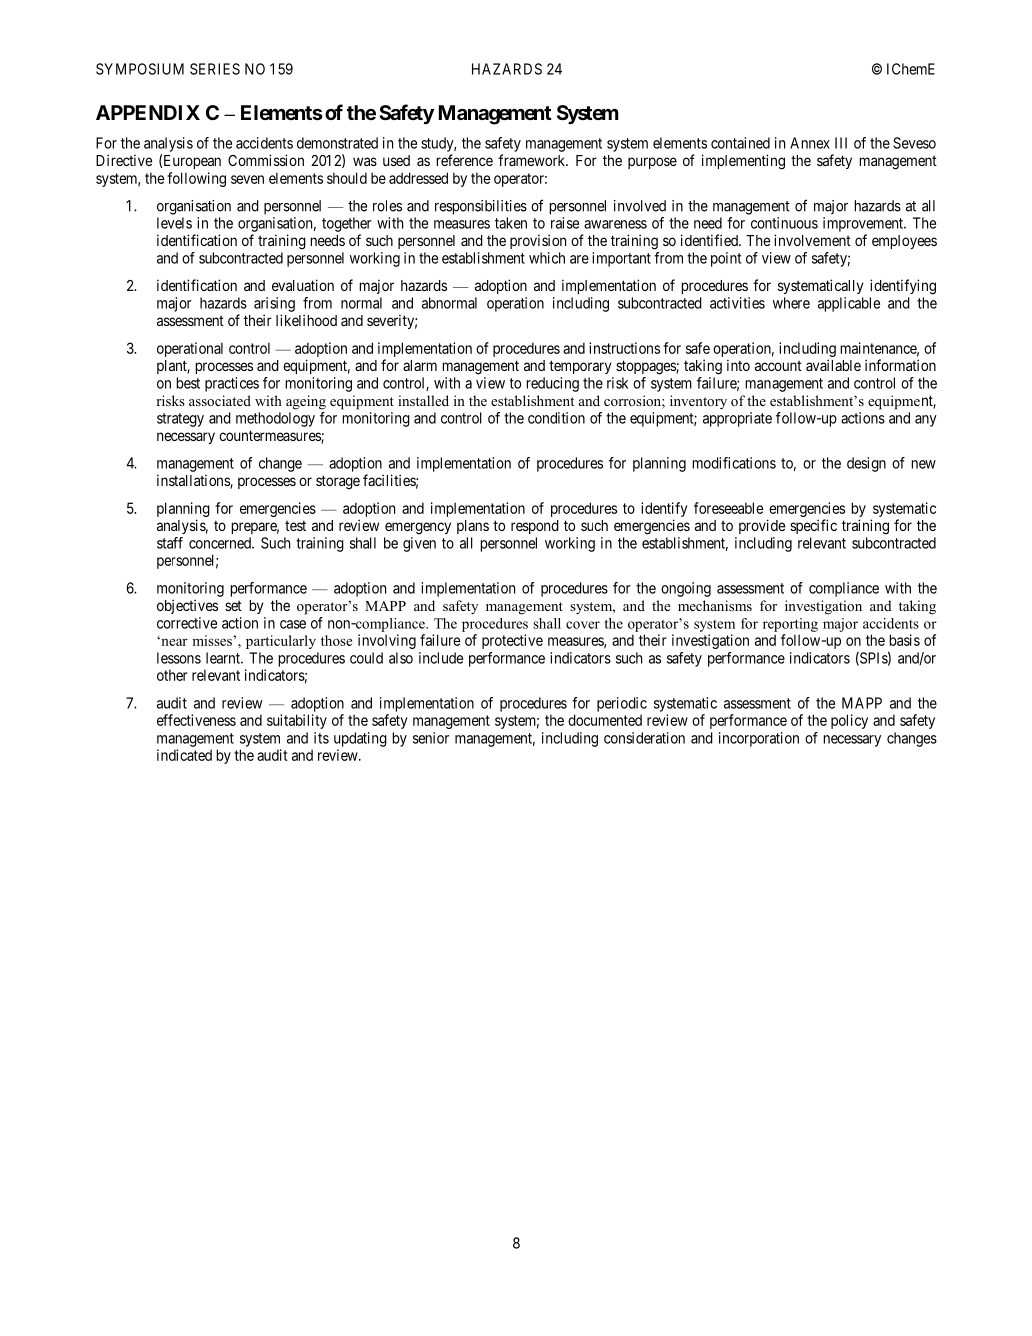 This screenshot has width=1032, height=1336. I want to click on storage, so click(338, 482).
